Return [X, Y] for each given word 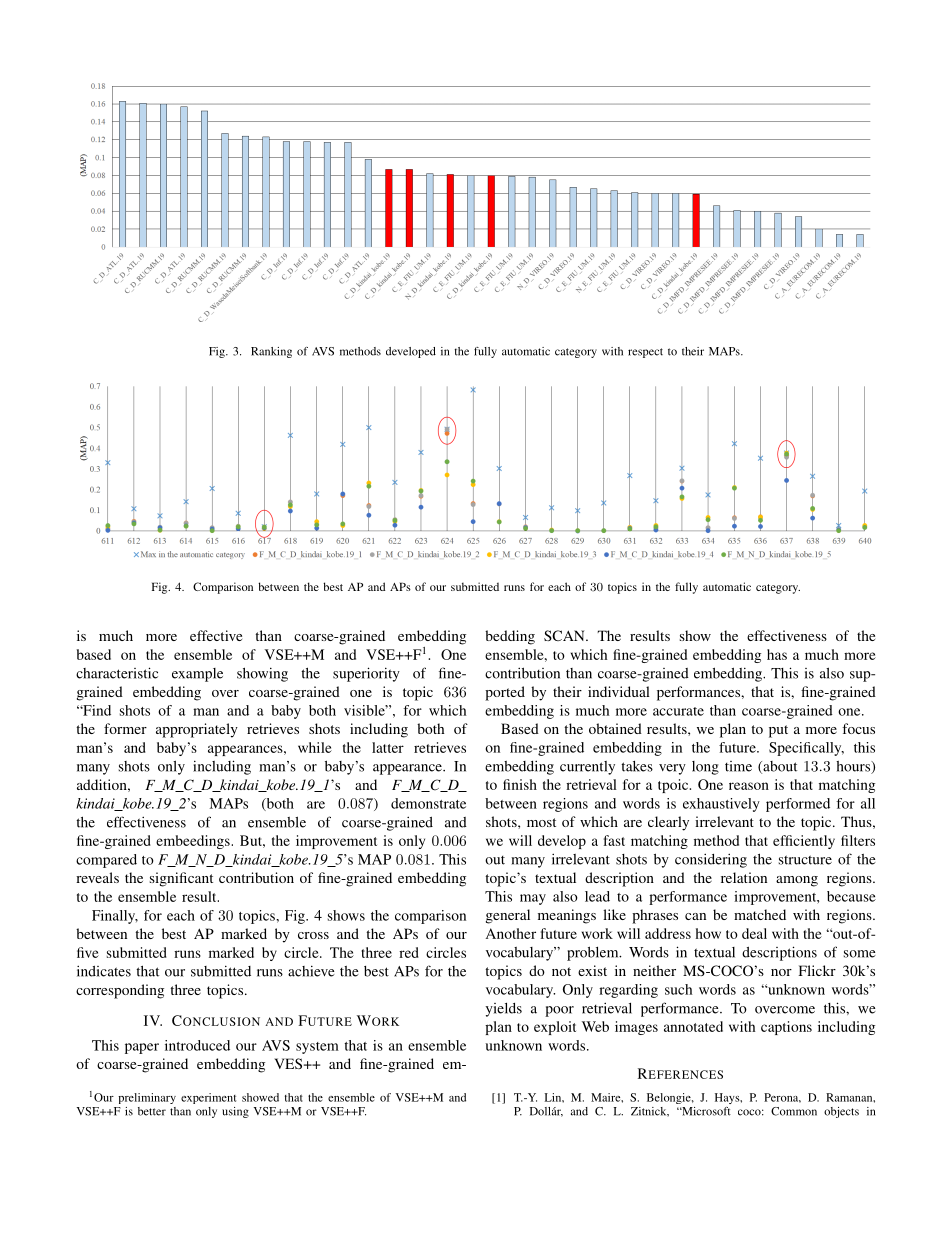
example [197, 675]
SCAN [565, 635]
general [508, 916]
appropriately [197, 730]
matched [760, 914]
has [777, 654]
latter [388, 747]
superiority [366, 674]
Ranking [271, 352]
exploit [555, 1028]
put [778, 731]
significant [181, 879]
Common [794, 1111]
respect [645, 353]
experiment [208, 1098]
